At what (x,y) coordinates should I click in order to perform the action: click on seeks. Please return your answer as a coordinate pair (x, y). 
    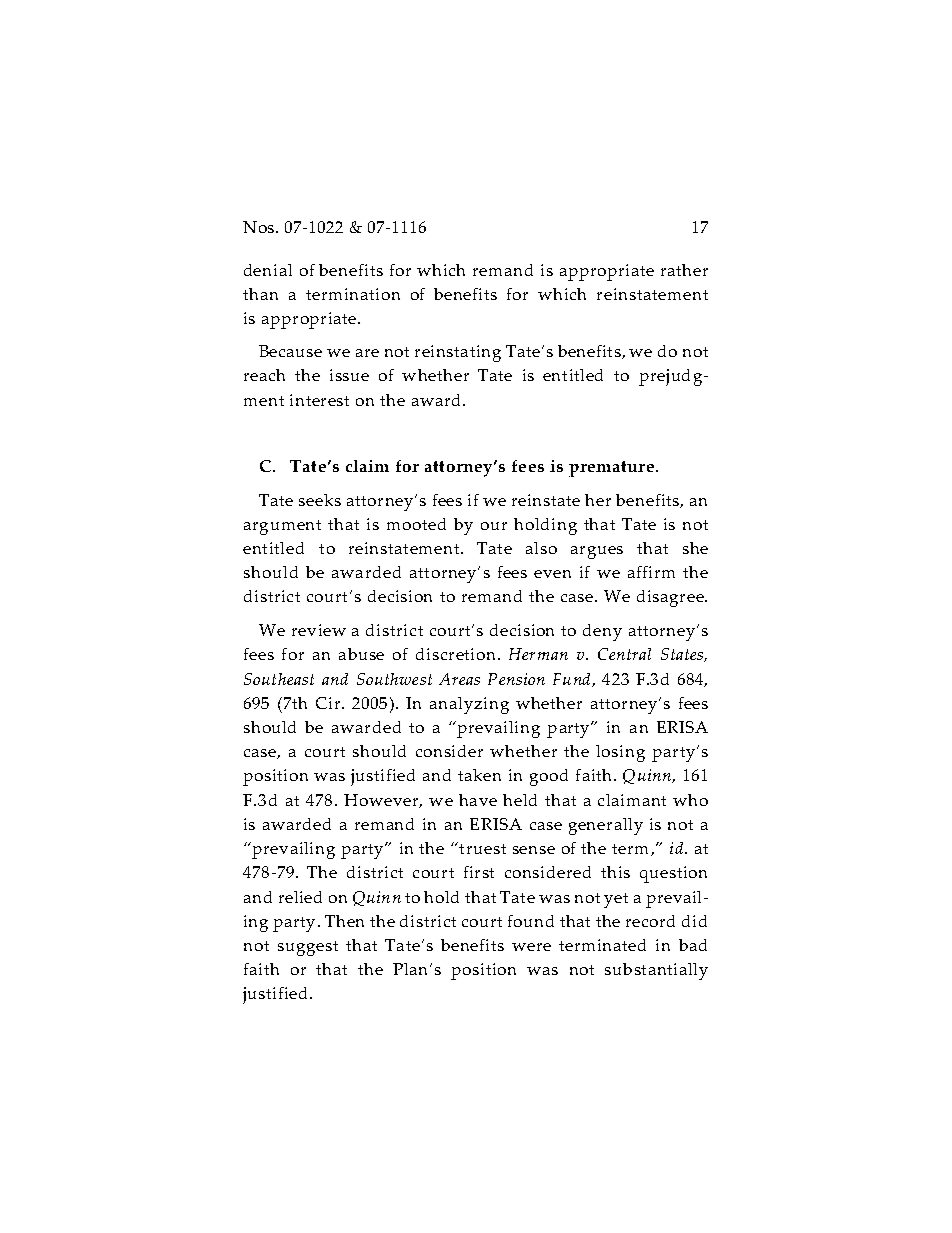
    Looking at the image, I should click on (320, 500).
